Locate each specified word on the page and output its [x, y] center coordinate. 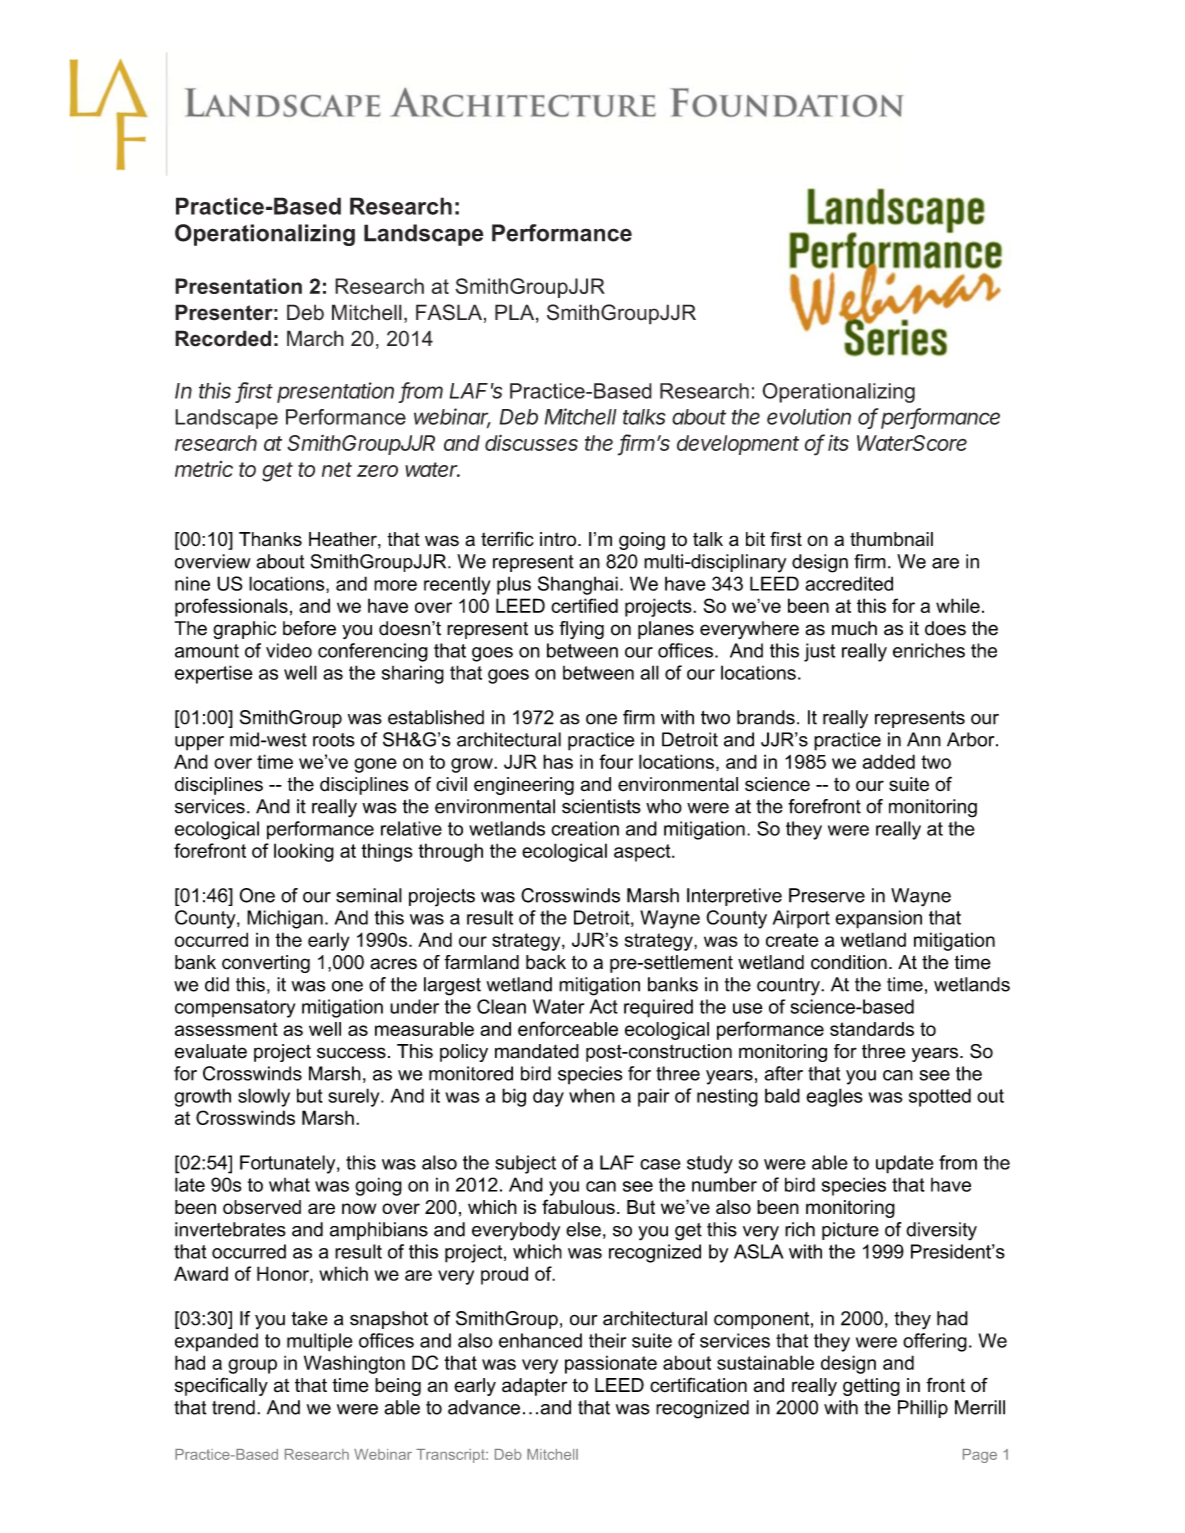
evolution [809, 416]
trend [233, 1407]
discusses [531, 442]
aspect [643, 853]
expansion [878, 919]
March [315, 338]
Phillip [923, 1409]
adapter [534, 1387]
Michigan [285, 919]
